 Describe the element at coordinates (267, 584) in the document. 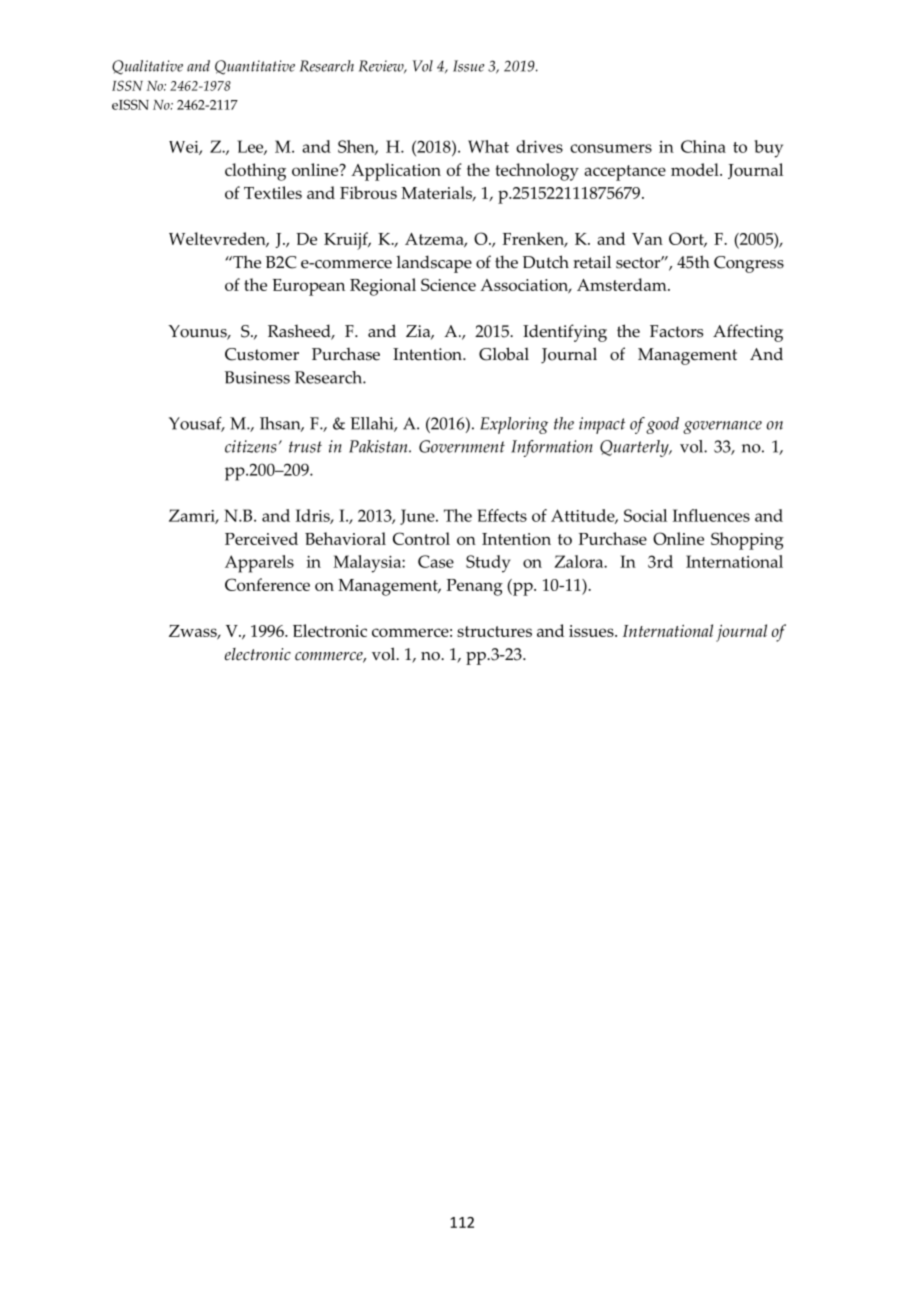

I see `Conference` at that location.
